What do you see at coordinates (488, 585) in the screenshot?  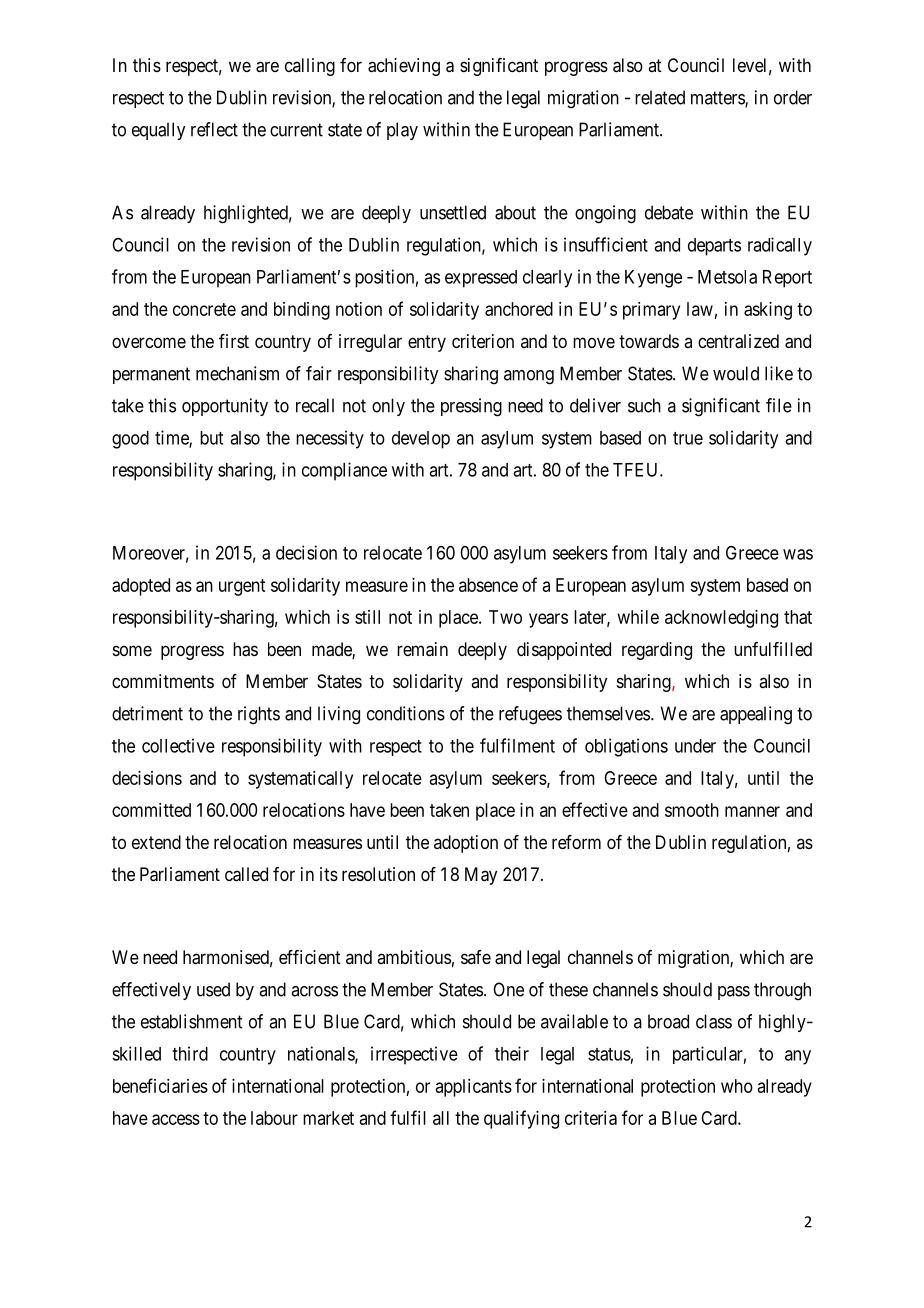 I see `absence` at bounding box center [488, 585].
